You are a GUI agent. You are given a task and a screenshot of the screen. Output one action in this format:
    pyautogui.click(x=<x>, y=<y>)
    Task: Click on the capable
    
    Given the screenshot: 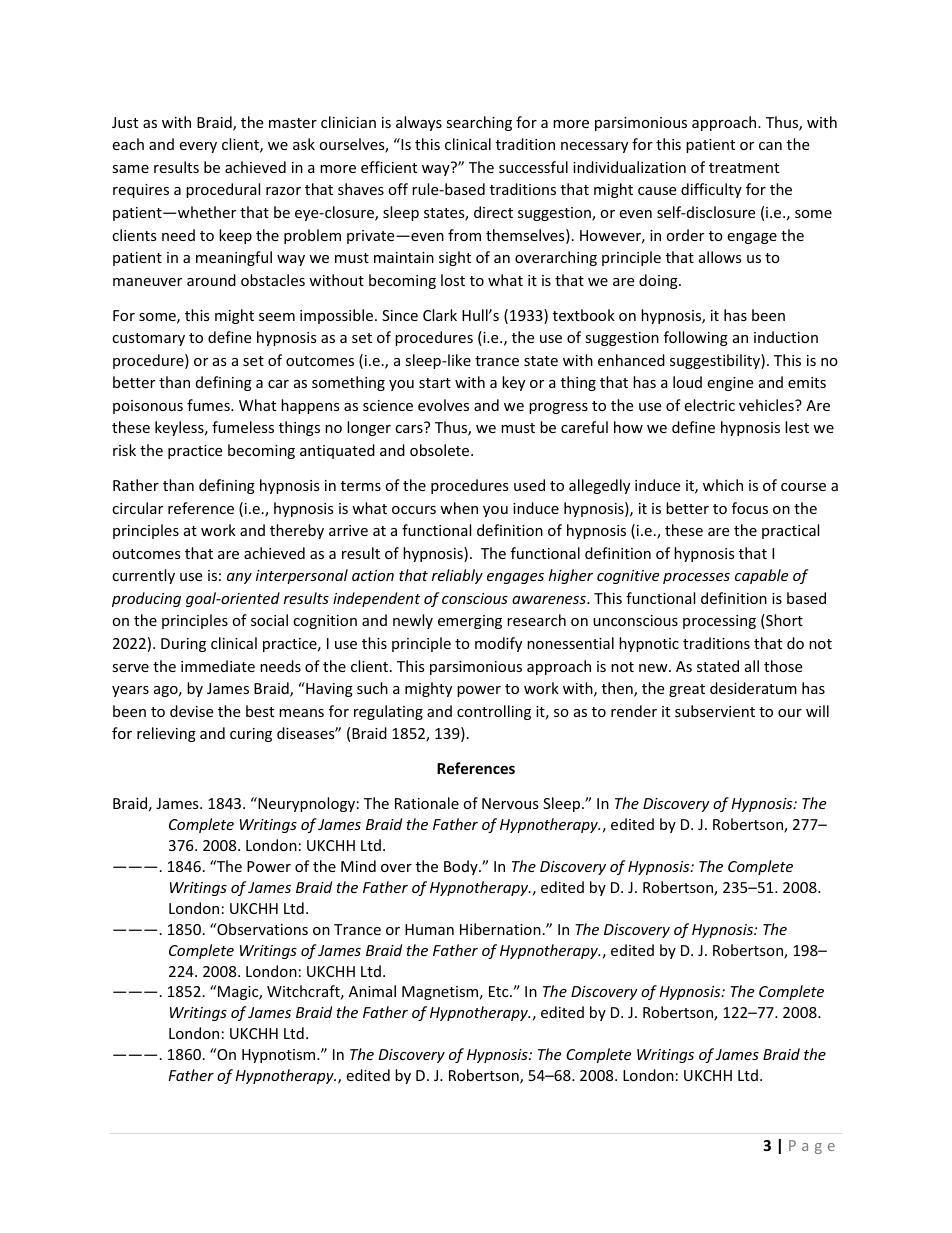 What is the action you would take?
    pyautogui.click(x=761, y=576)
